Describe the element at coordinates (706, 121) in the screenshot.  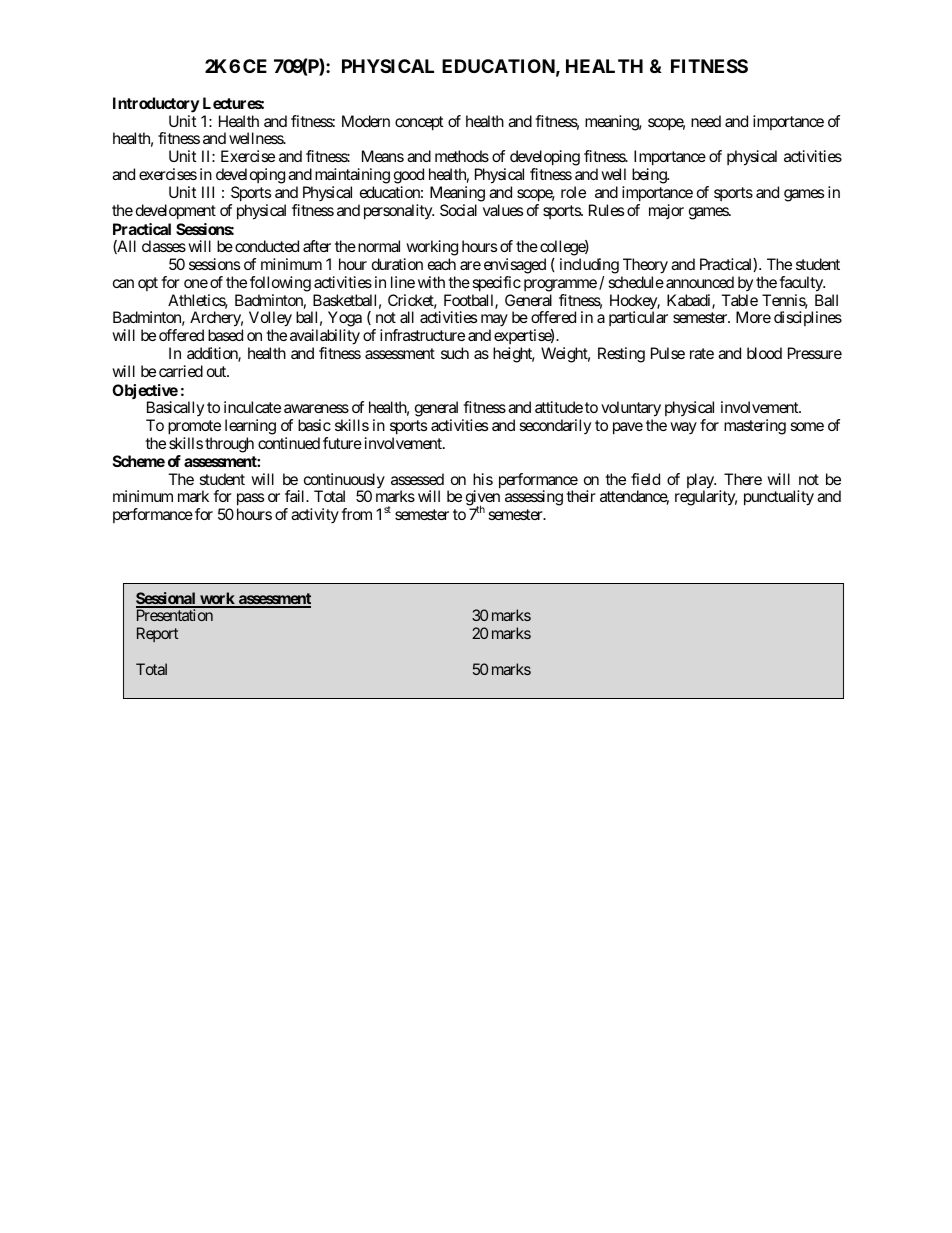
I see `need` at that location.
